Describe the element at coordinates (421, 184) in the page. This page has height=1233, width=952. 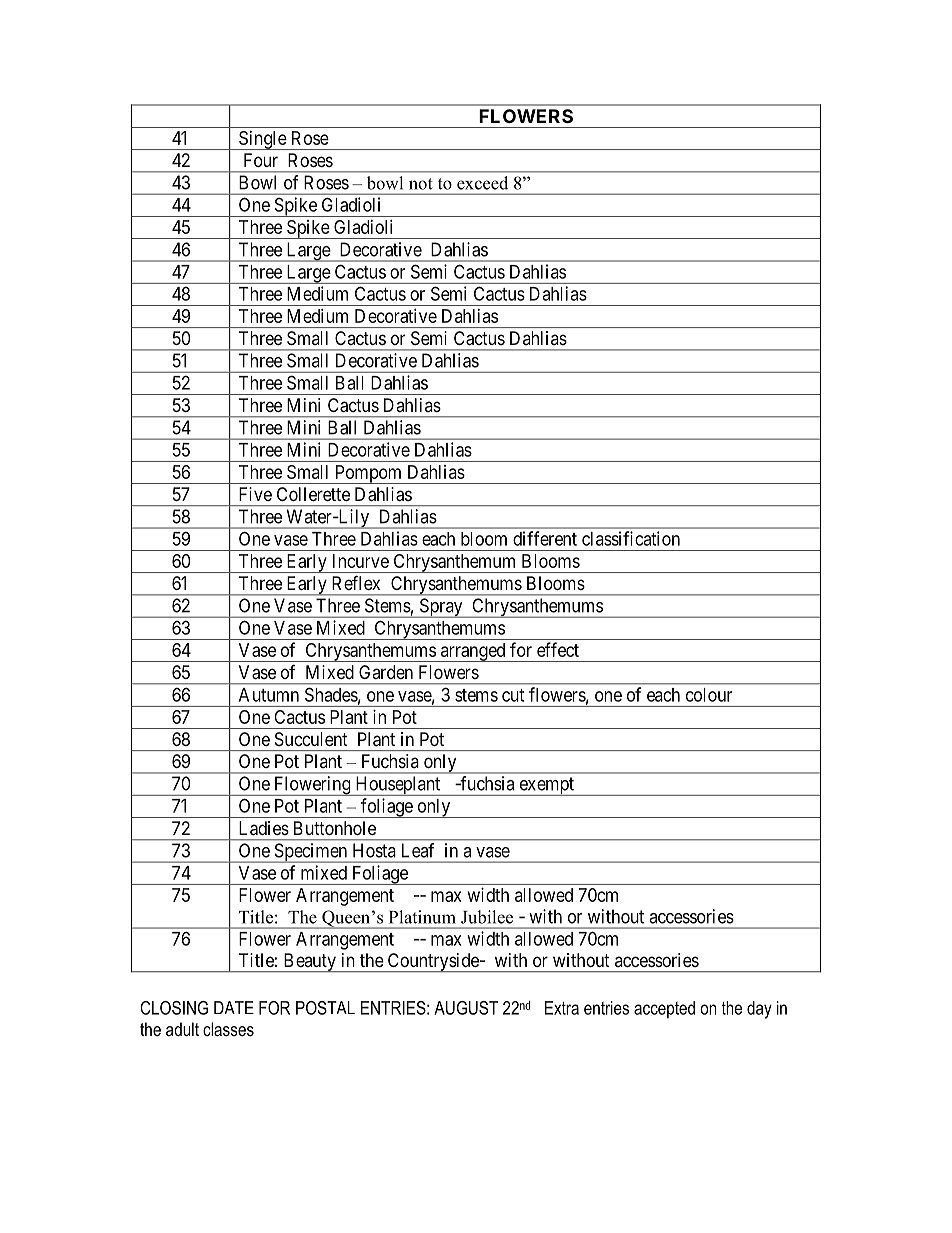
I see `not` at that location.
